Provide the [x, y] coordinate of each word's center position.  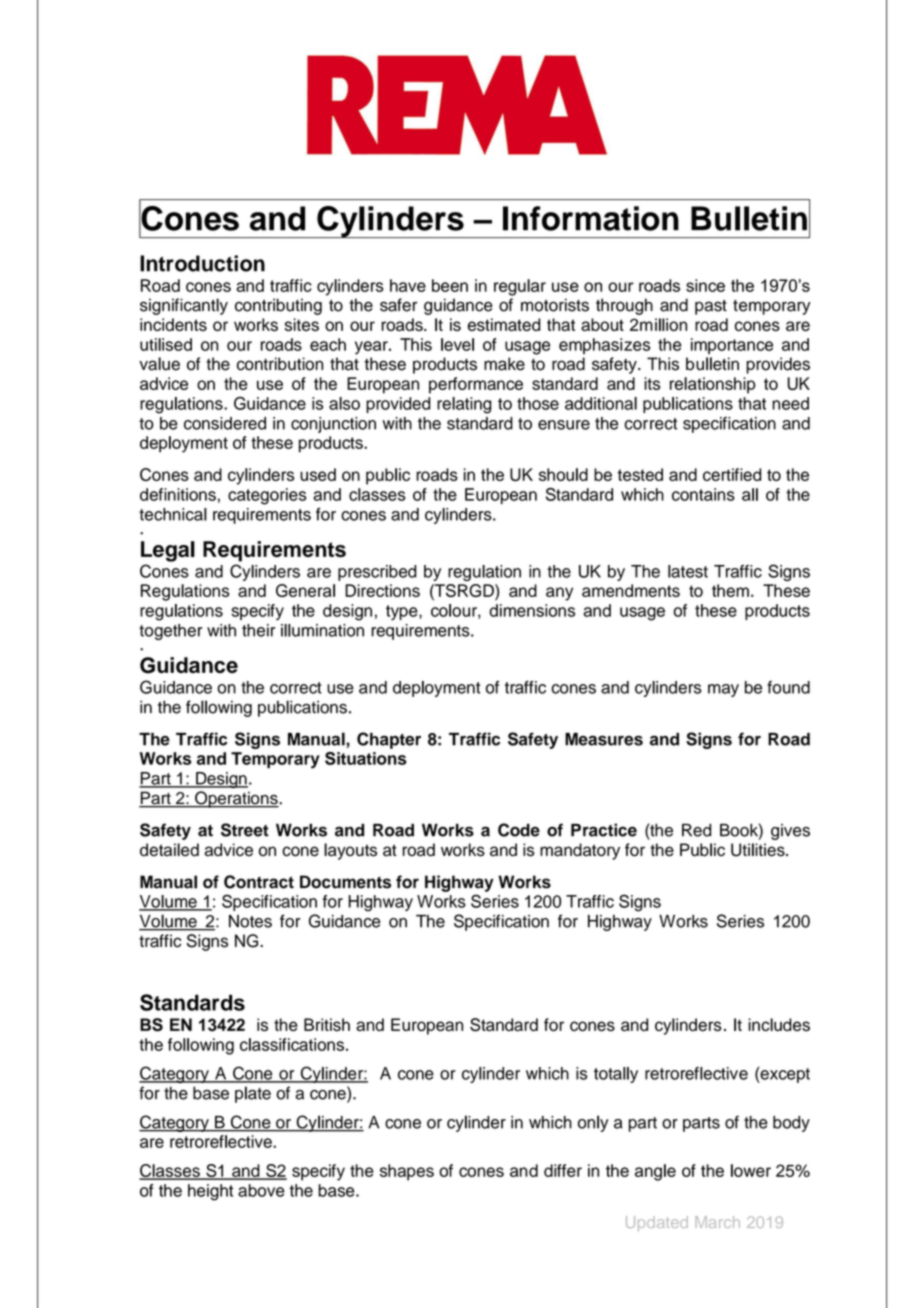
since [705, 285]
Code [519, 830]
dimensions [532, 610]
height [210, 1192]
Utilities [759, 850]
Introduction [202, 263]
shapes [407, 1172]
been [450, 285]
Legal [168, 551]
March [717, 1222]
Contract [259, 882]
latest [688, 571]
